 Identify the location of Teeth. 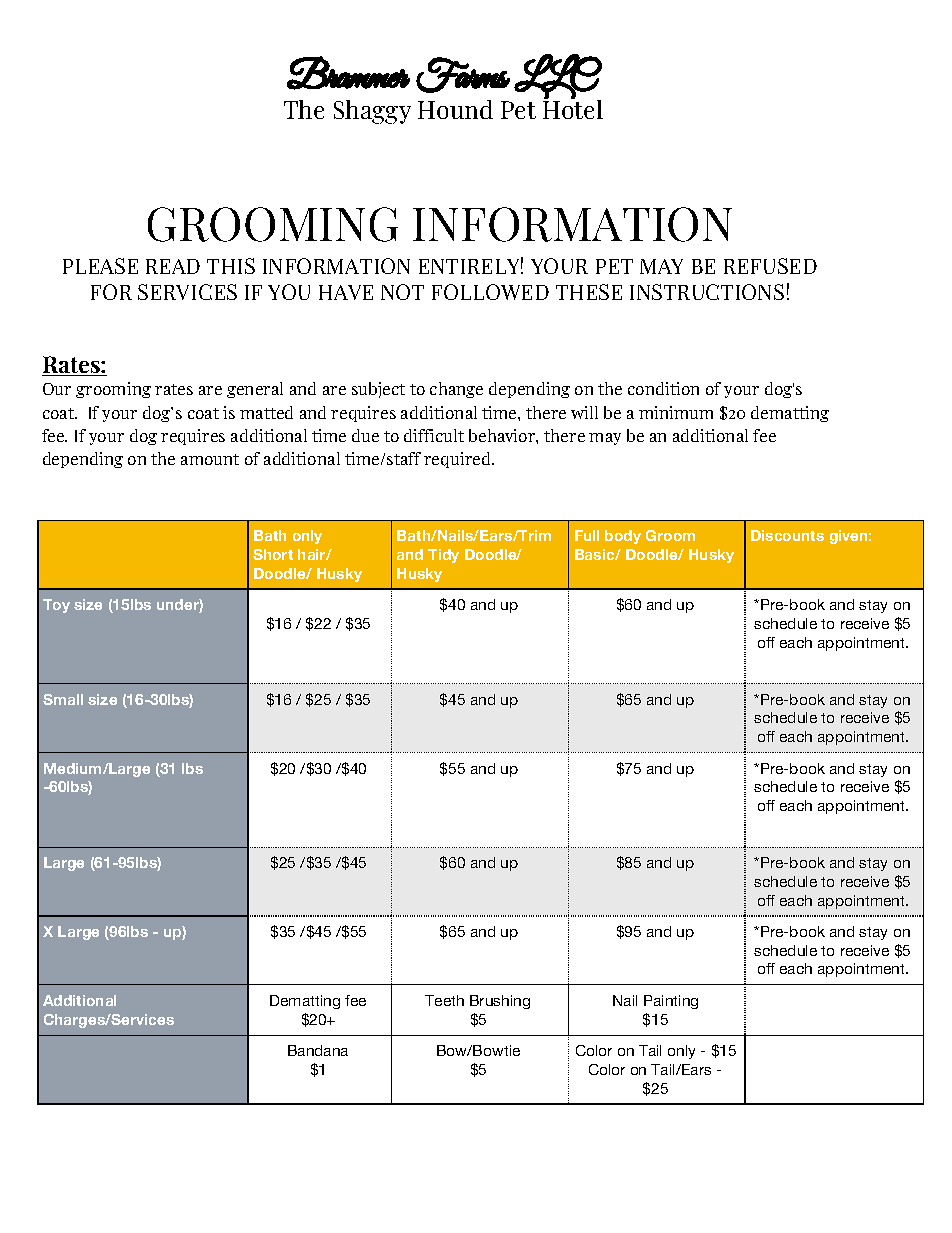
(444, 1000).
